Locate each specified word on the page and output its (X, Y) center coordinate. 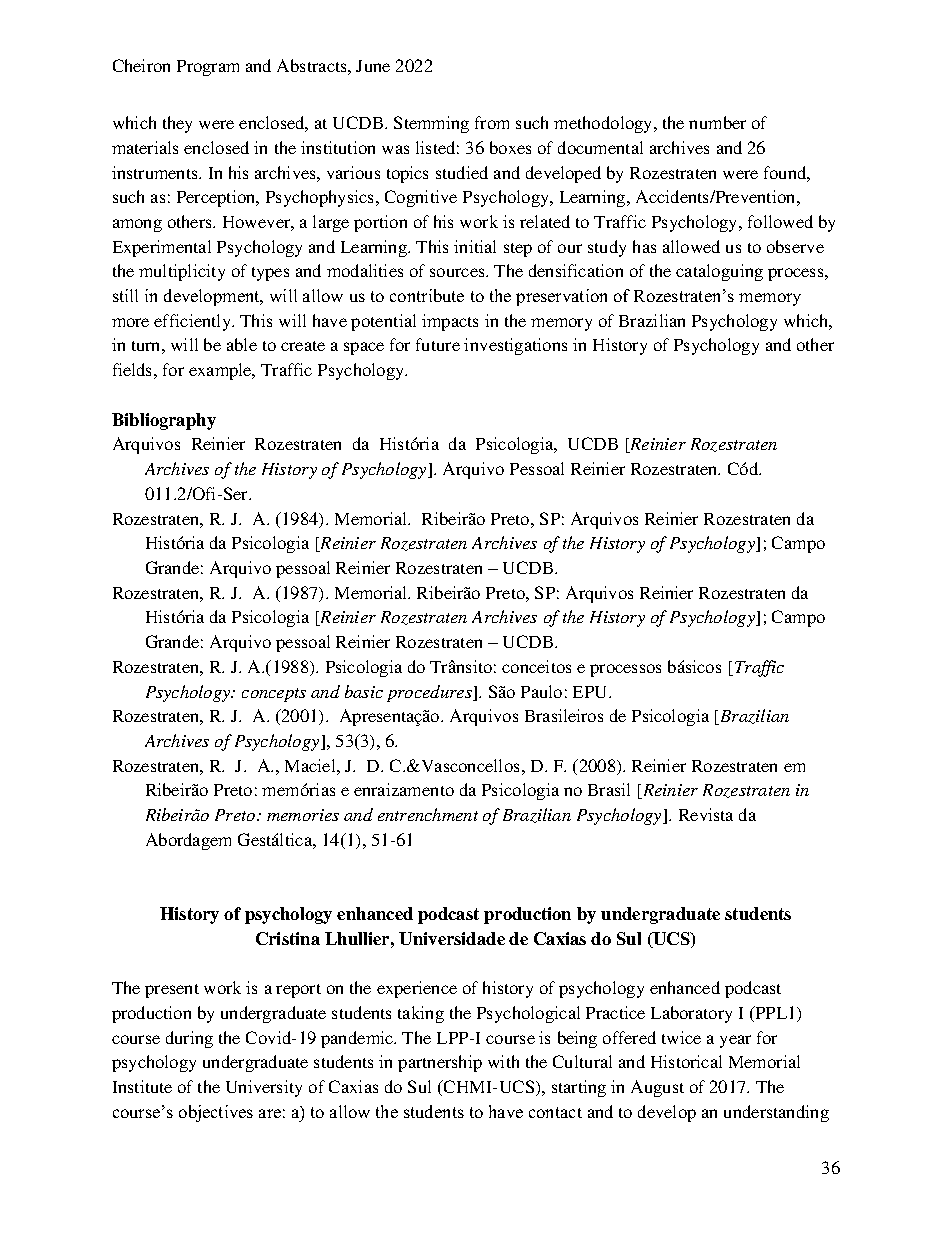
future (438, 344)
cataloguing (719, 272)
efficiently (193, 322)
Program (208, 68)
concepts (274, 695)
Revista (706, 814)
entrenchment (428, 814)
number (717, 122)
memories (303, 815)
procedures (430, 693)
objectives (216, 1113)
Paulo (541, 691)
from (492, 122)
